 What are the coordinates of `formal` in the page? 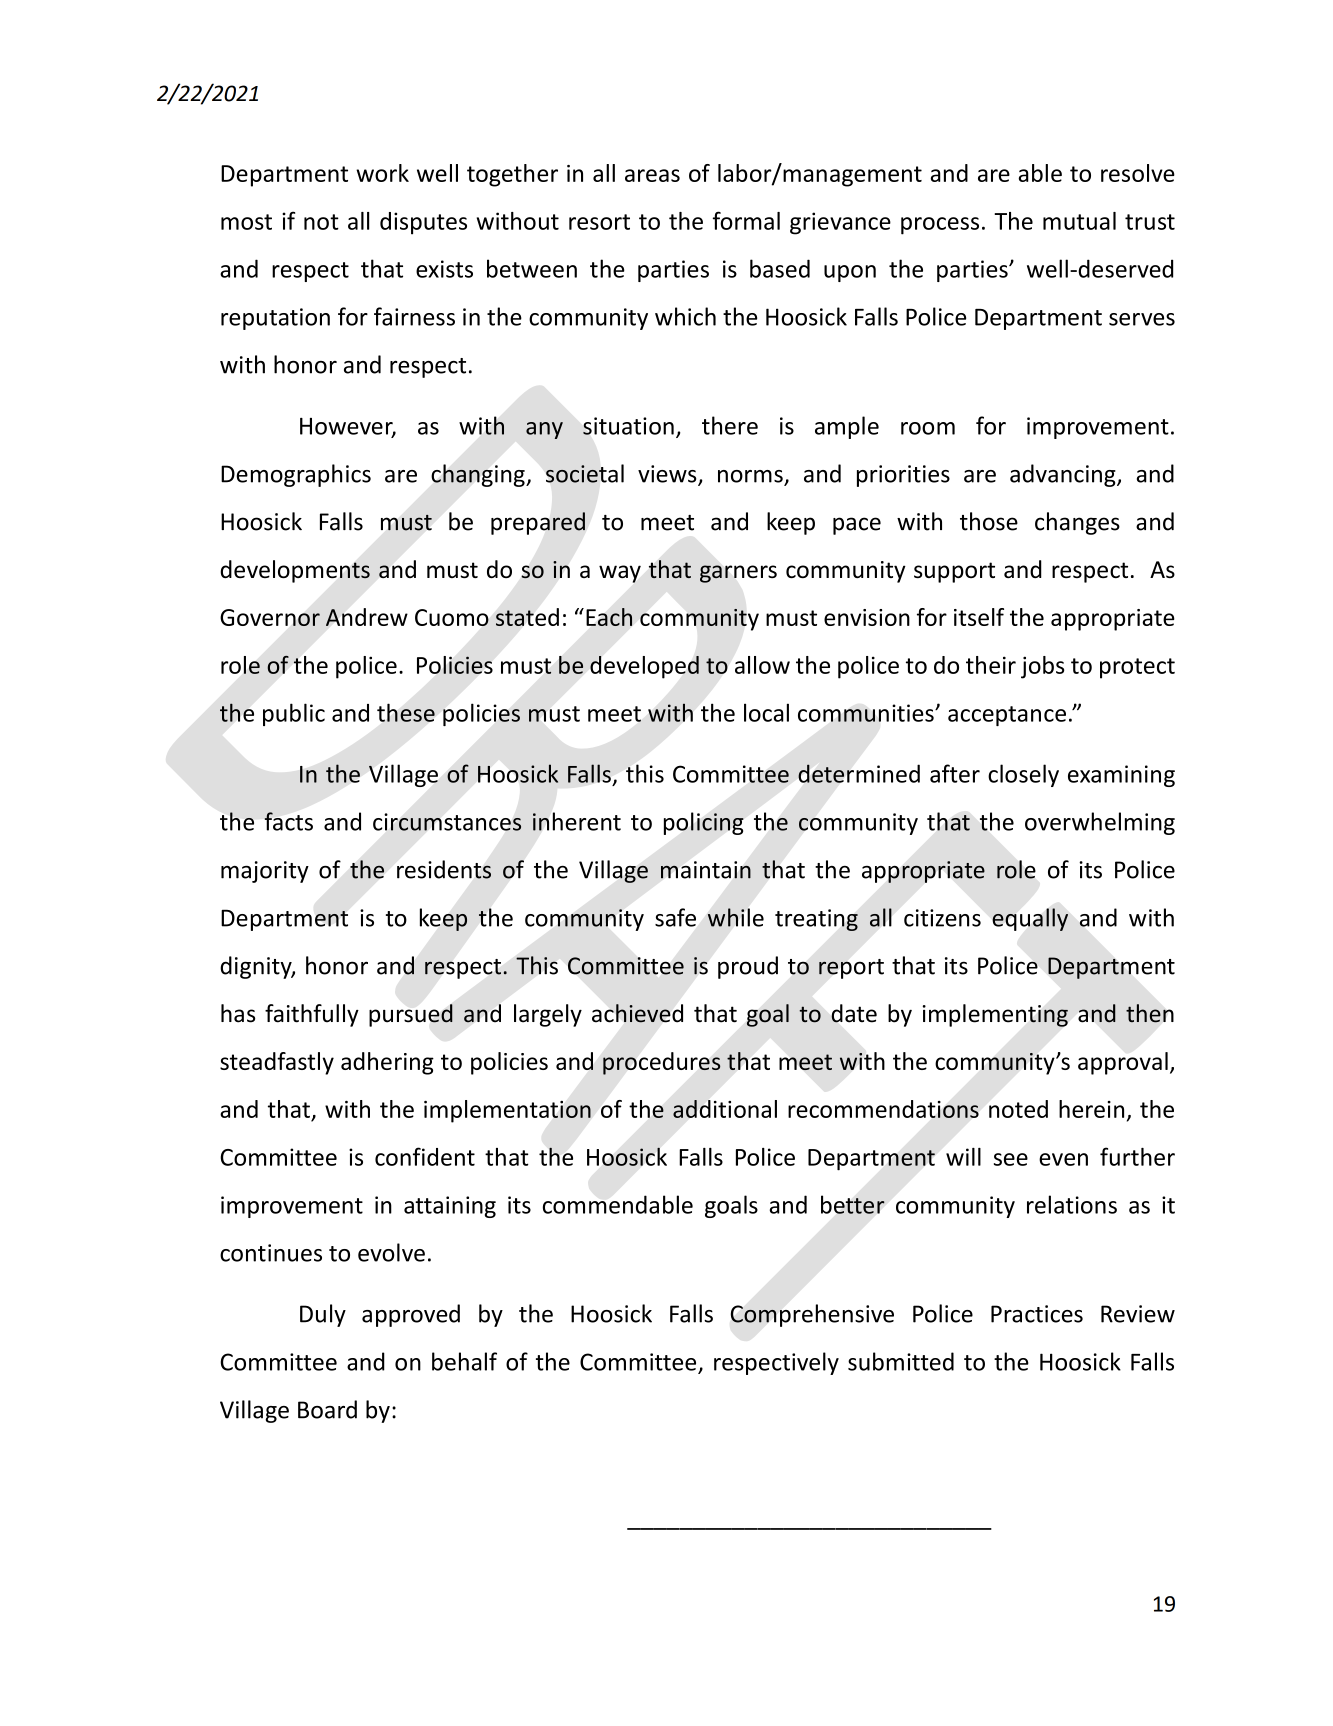 It's located at (746, 220).
